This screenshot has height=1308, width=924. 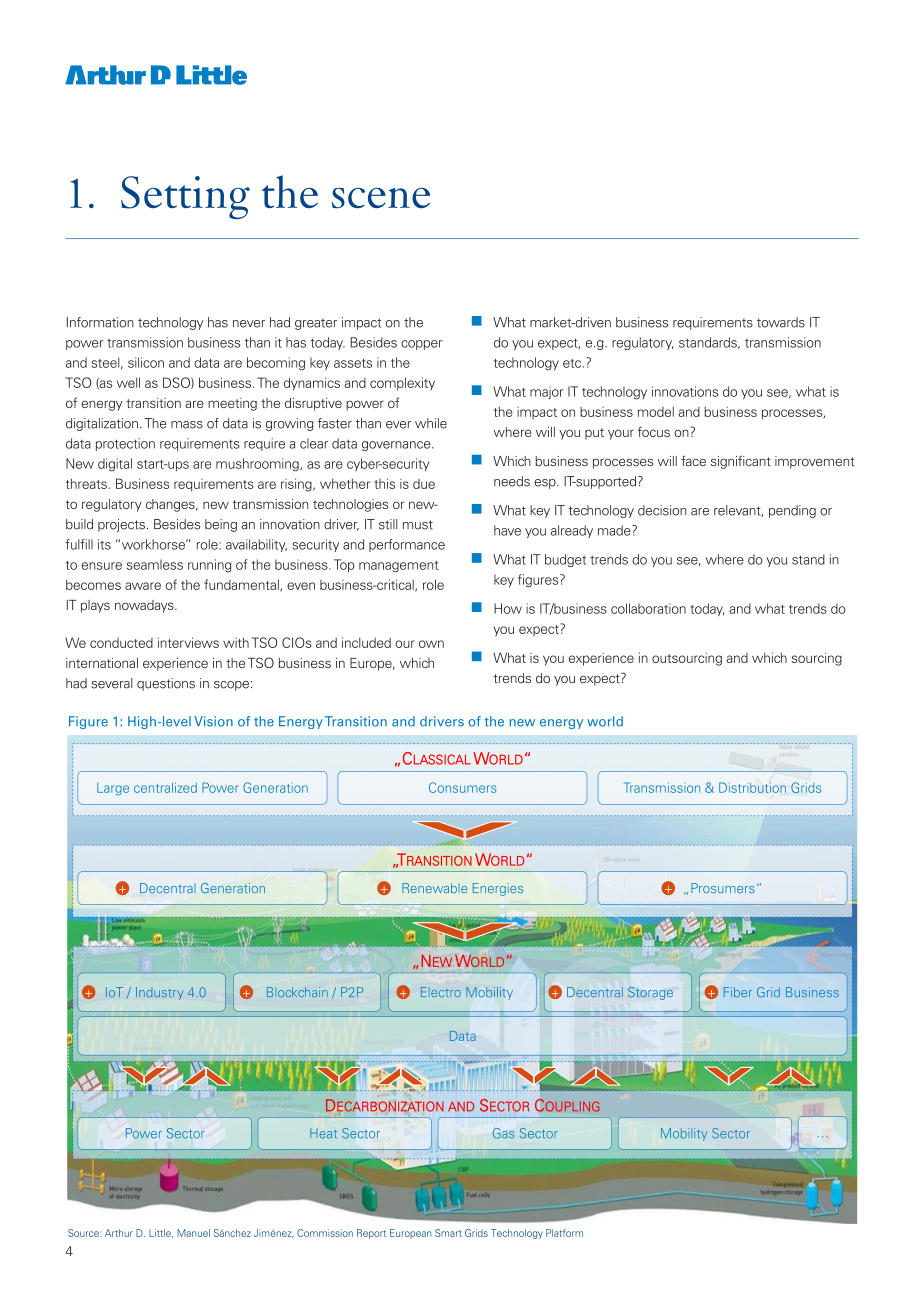 What do you see at coordinates (431, 644) in the screenshot?
I see `own` at bounding box center [431, 644].
